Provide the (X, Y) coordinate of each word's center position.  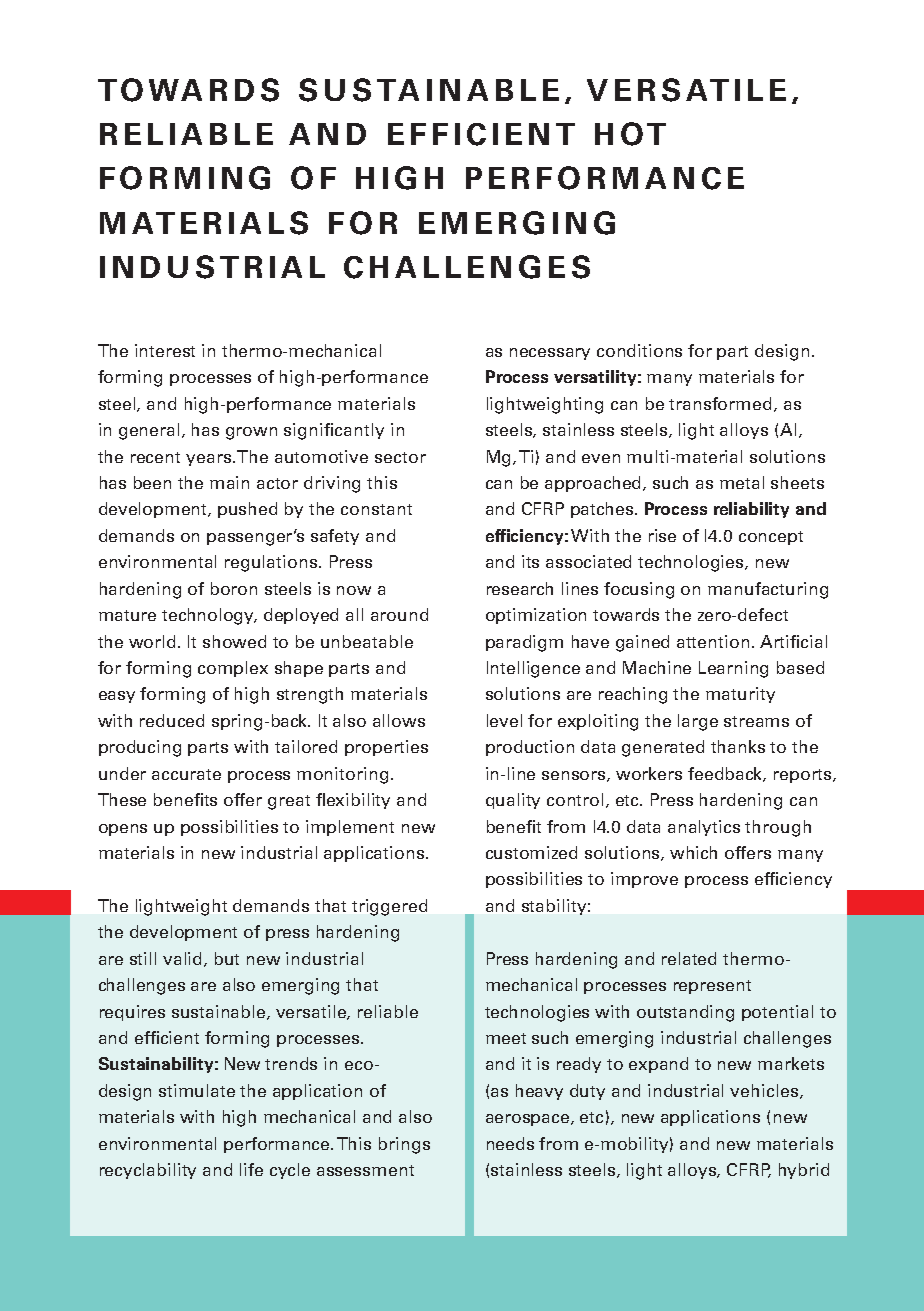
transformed (720, 403)
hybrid (804, 1171)
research (520, 588)
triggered (389, 907)
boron (234, 588)
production (530, 748)
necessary (550, 354)
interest (165, 350)
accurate (186, 774)
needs (510, 1143)
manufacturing (768, 590)
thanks (738, 746)
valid (184, 959)
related (689, 958)
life (251, 1169)
